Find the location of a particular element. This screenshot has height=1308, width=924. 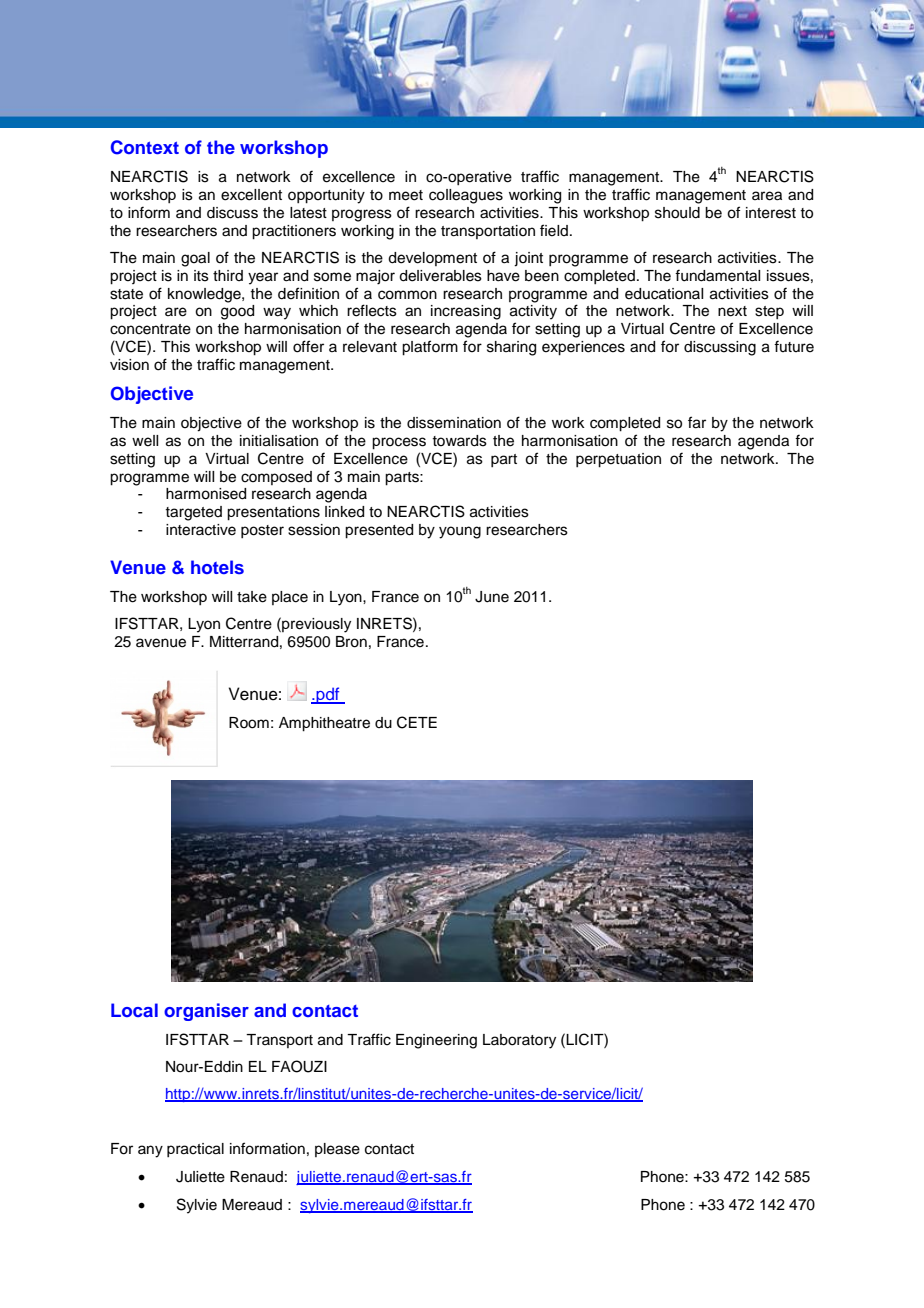

area is located at coordinates (767, 196).
